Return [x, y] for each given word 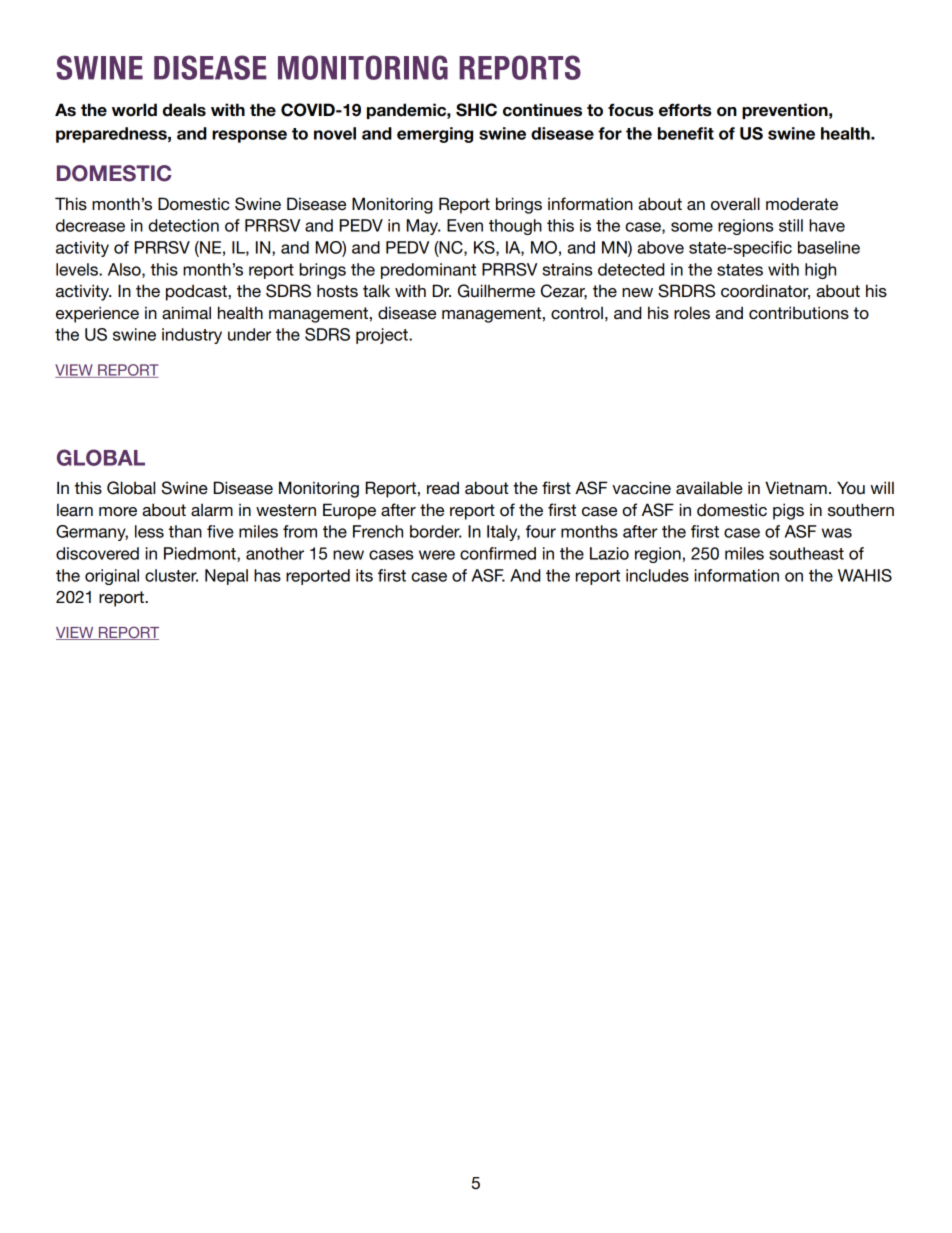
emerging [435, 135]
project [383, 336]
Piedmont [201, 554]
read [443, 488]
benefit [686, 133]
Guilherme [496, 291]
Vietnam [796, 488]
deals [184, 110]
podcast [197, 292]
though [515, 227]
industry [192, 336]
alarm [212, 510]
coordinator [765, 292]
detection [183, 225]
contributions [799, 313]
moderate [802, 204]
